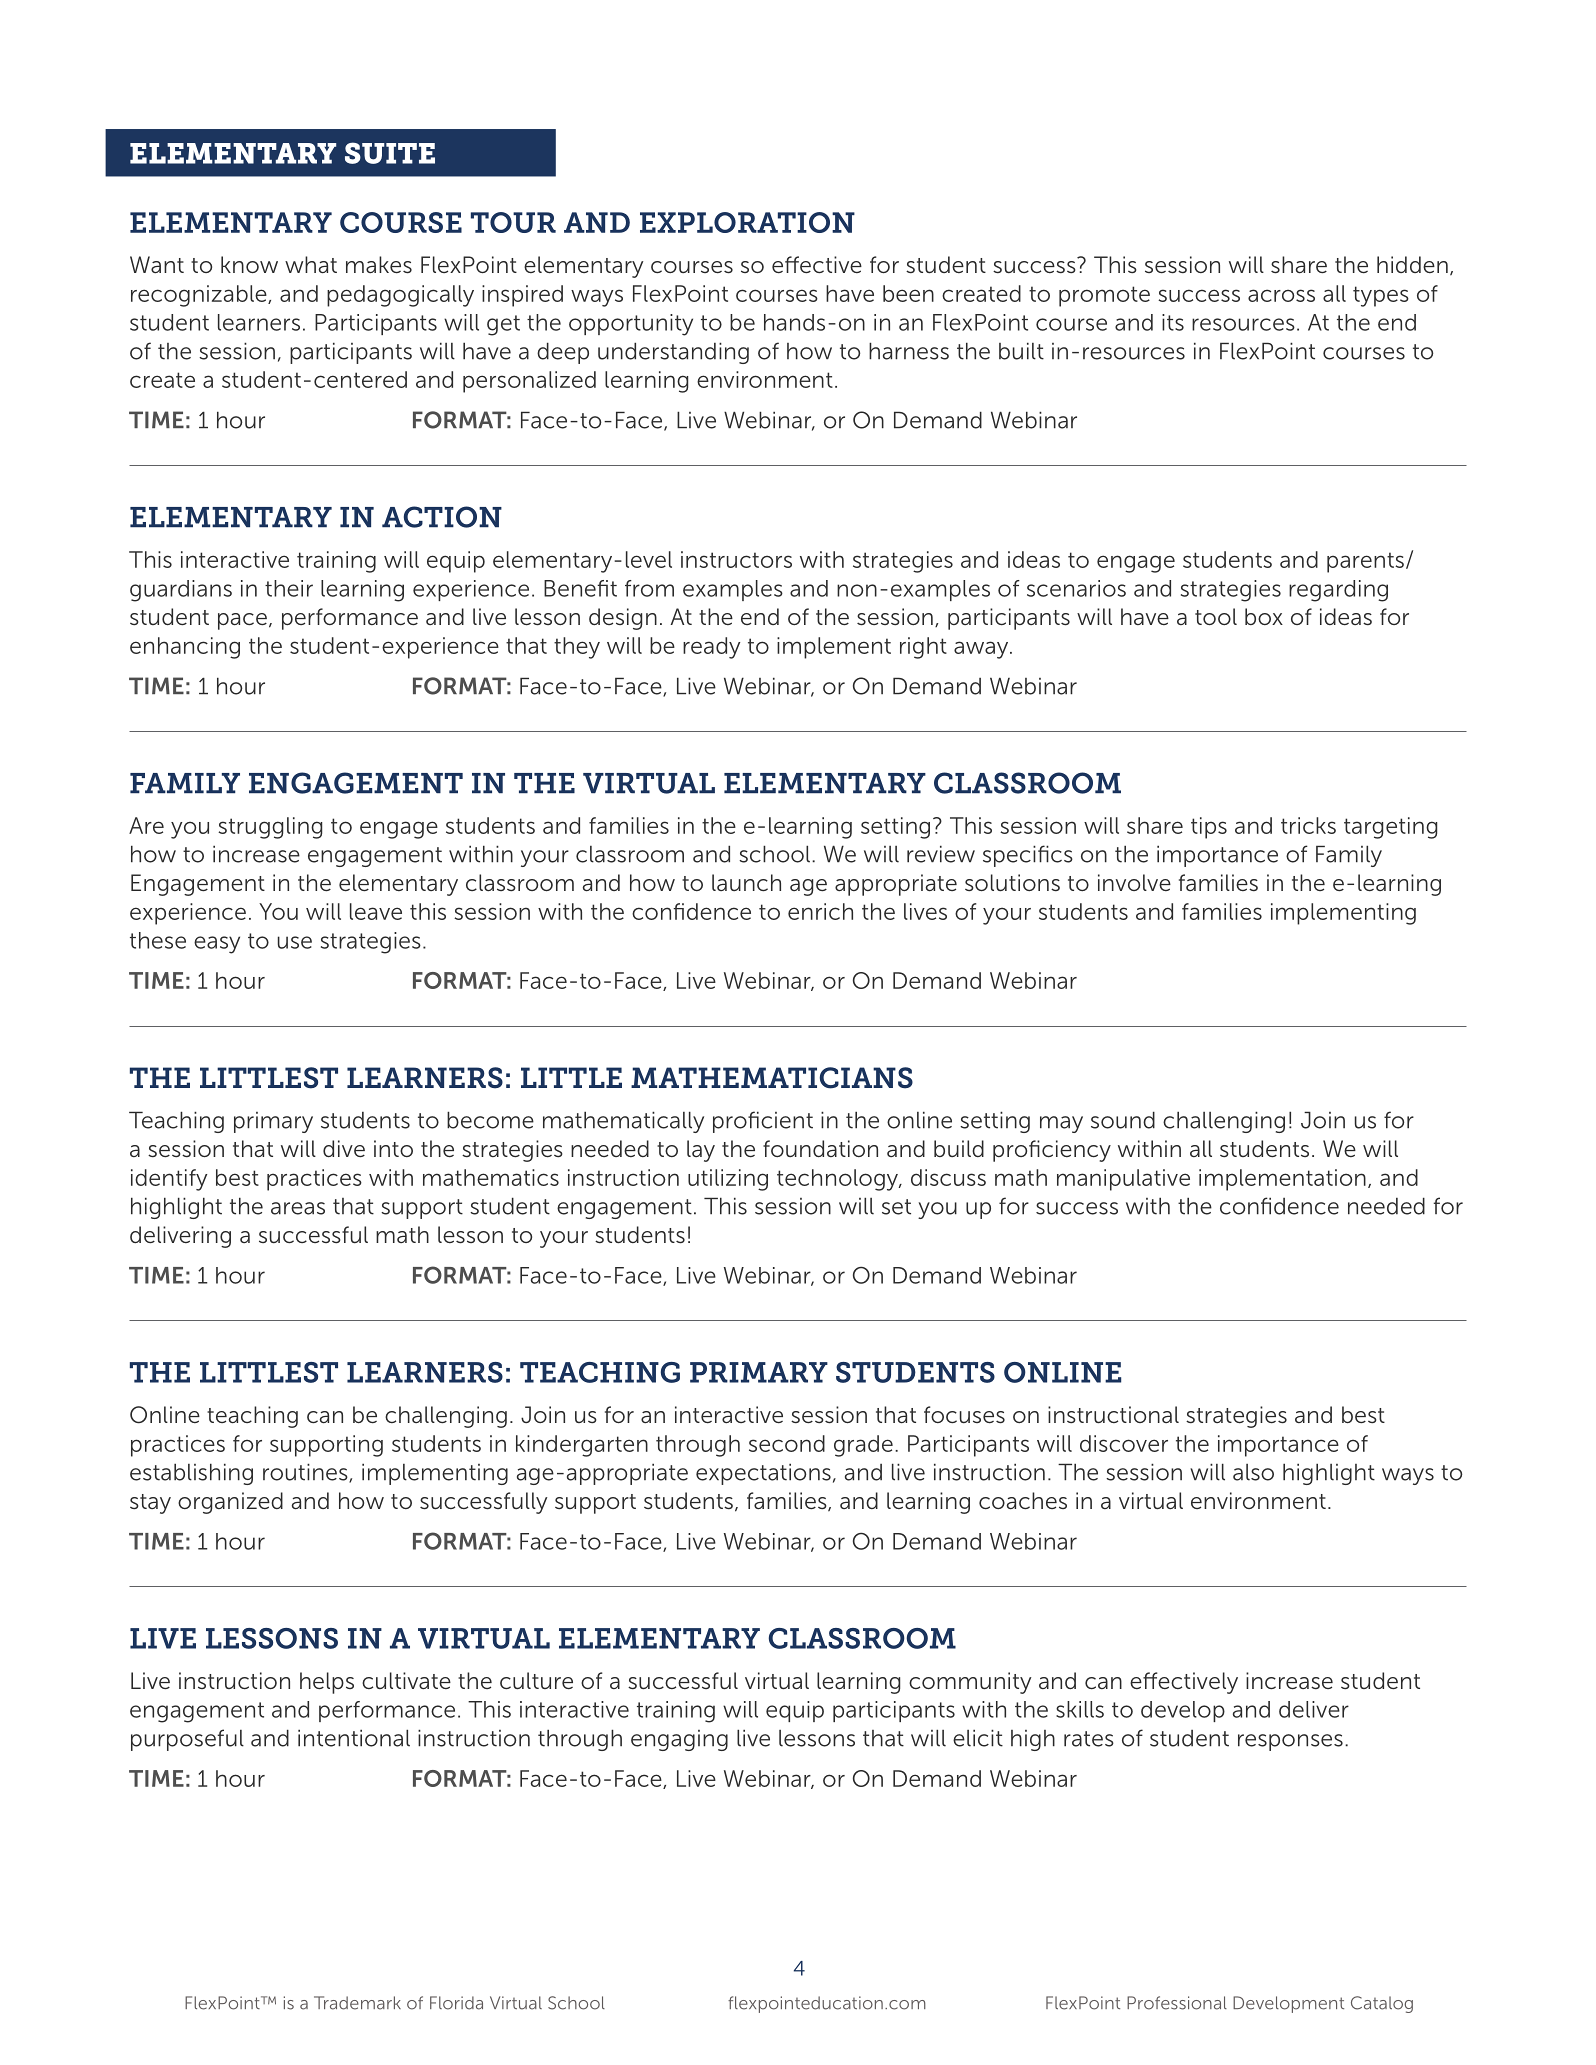  Describe the element at coordinates (1264, 616) in the screenshot. I see `box` at that location.
